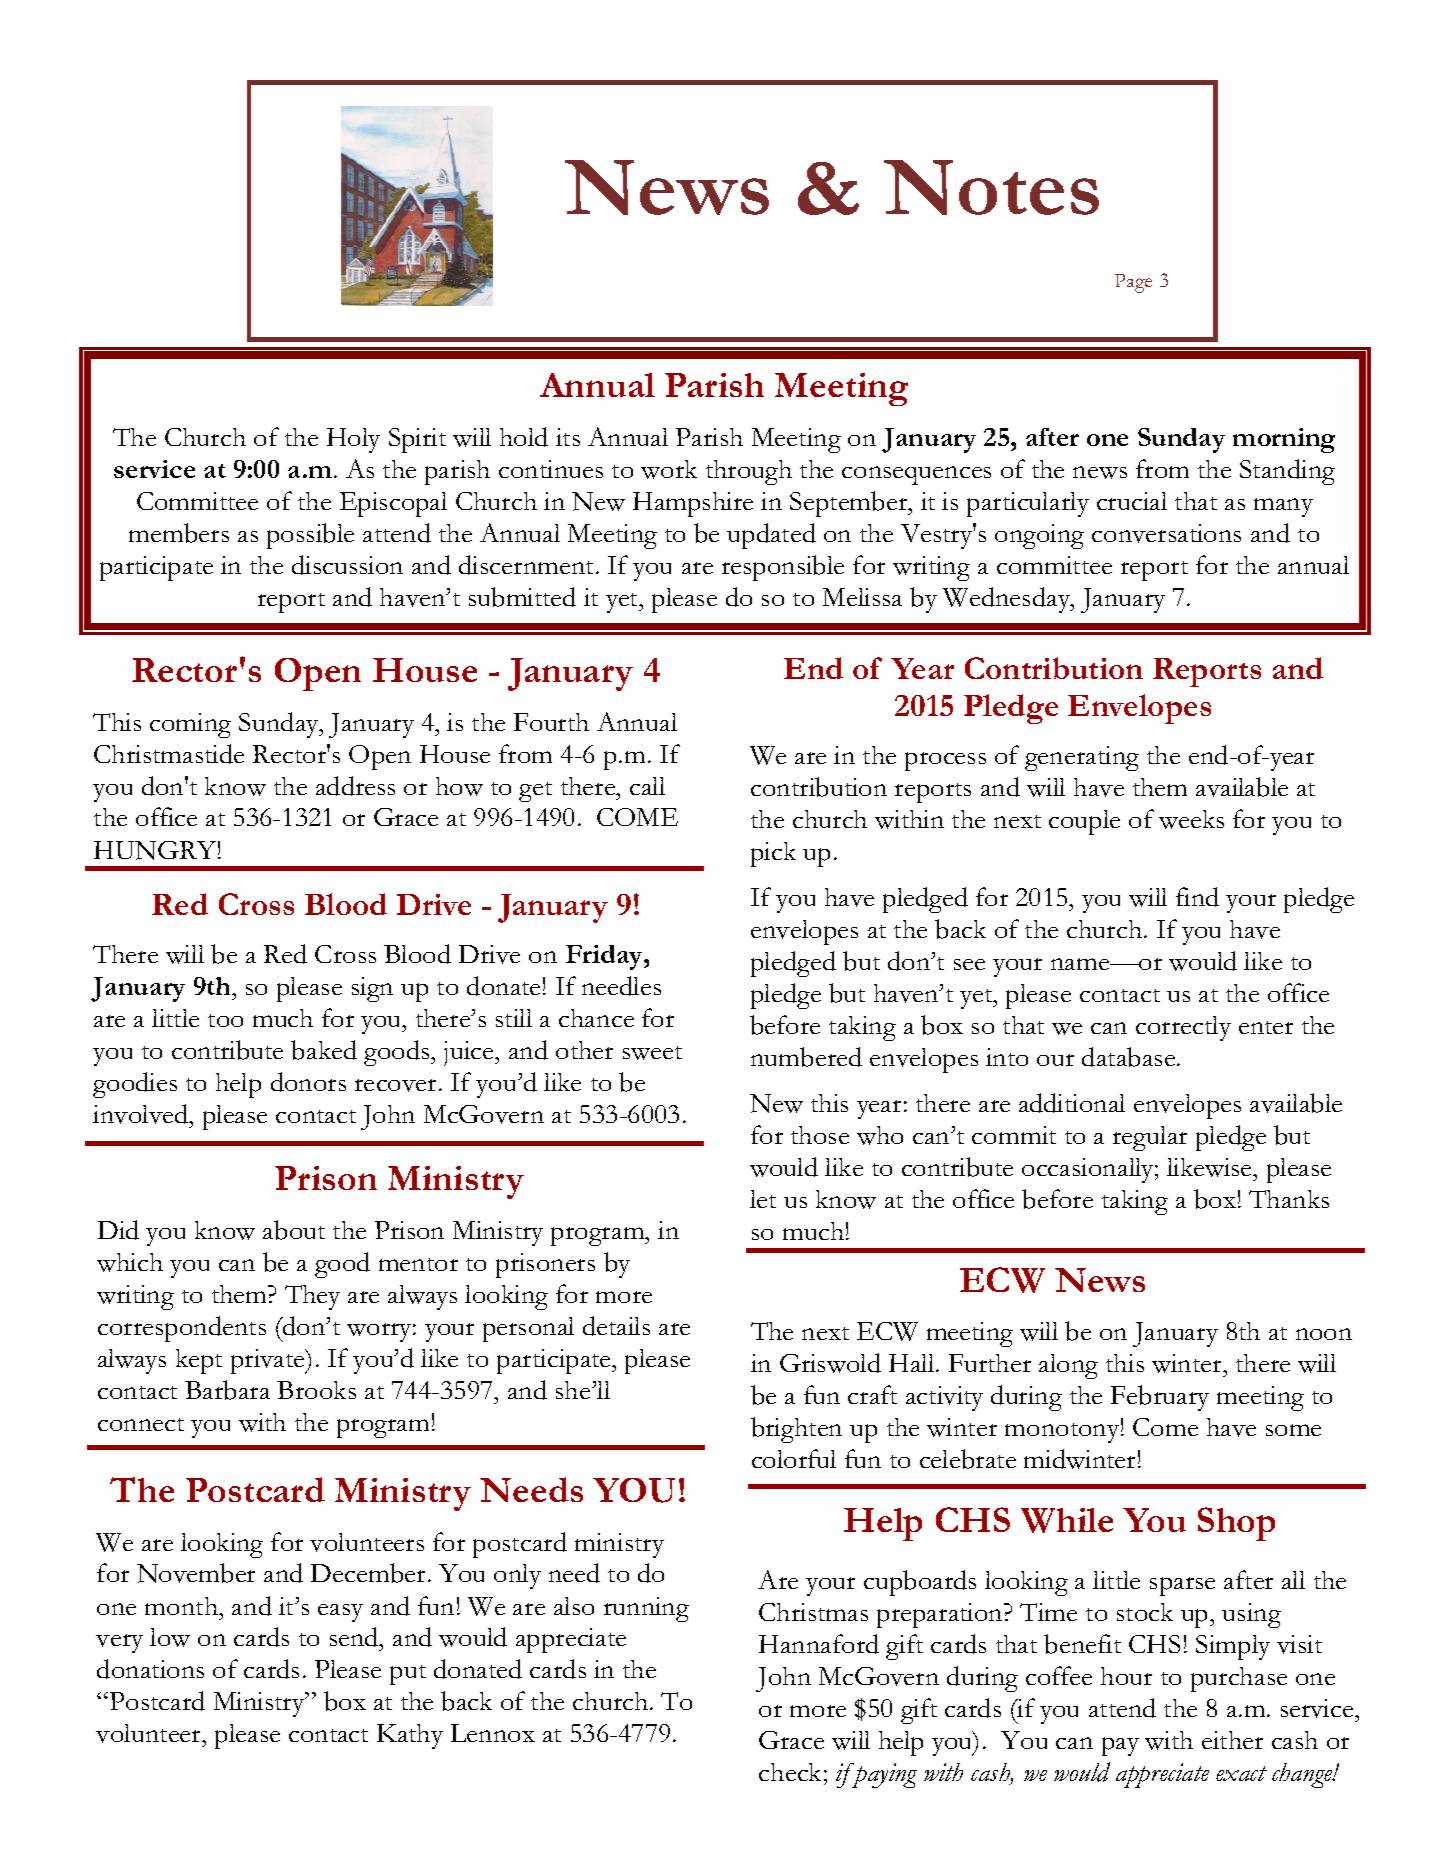 This image has width=1450, height=1876. What do you see at coordinates (783, 568) in the image?
I see `responsible` at bounding box center [783, 568].
